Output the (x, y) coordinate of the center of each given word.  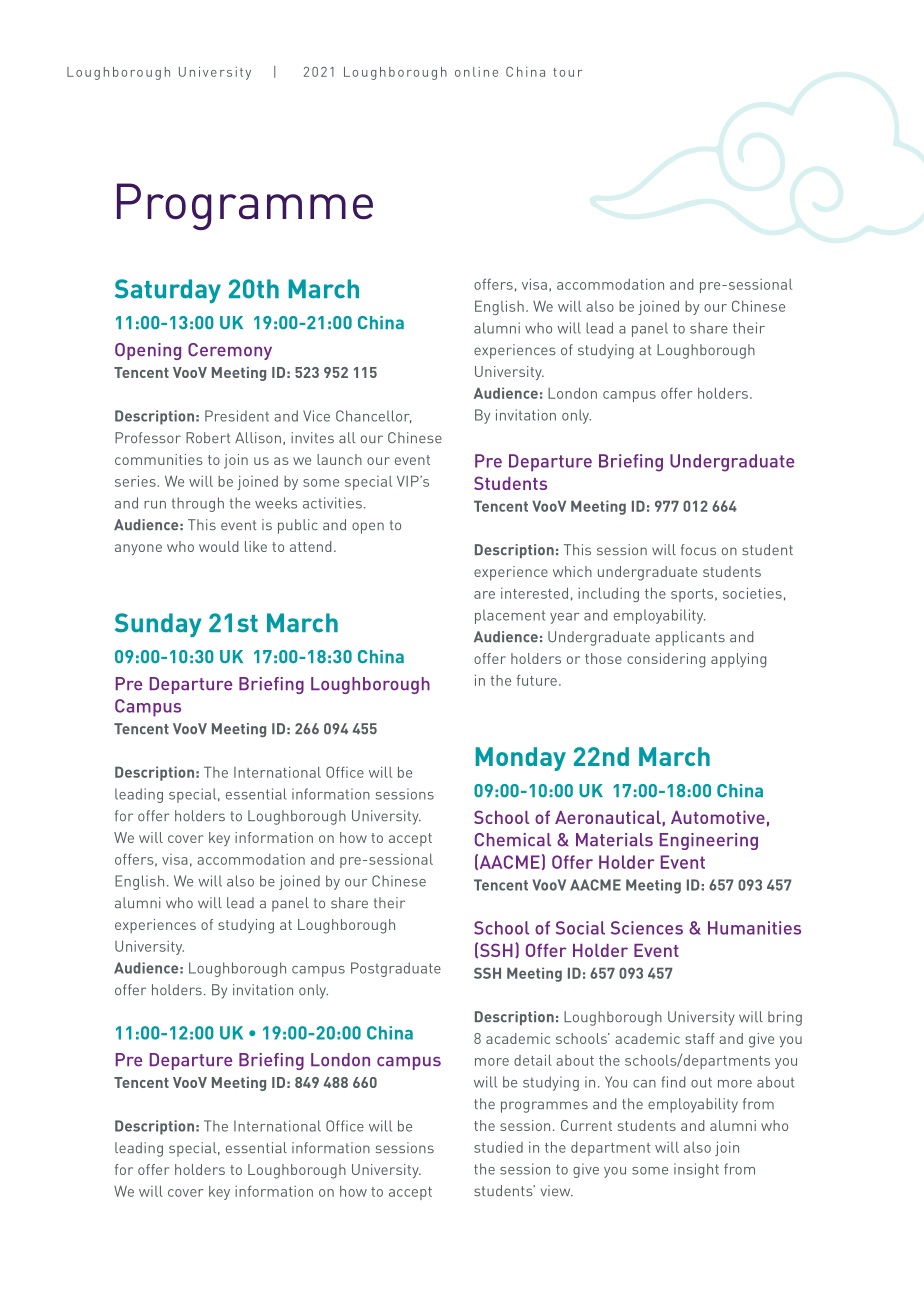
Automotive (718, 817)
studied (498, 1147)
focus (698, 550)
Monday (521, 759)
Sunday (158, 625)
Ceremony (230, 351)
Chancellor (373, 416)
